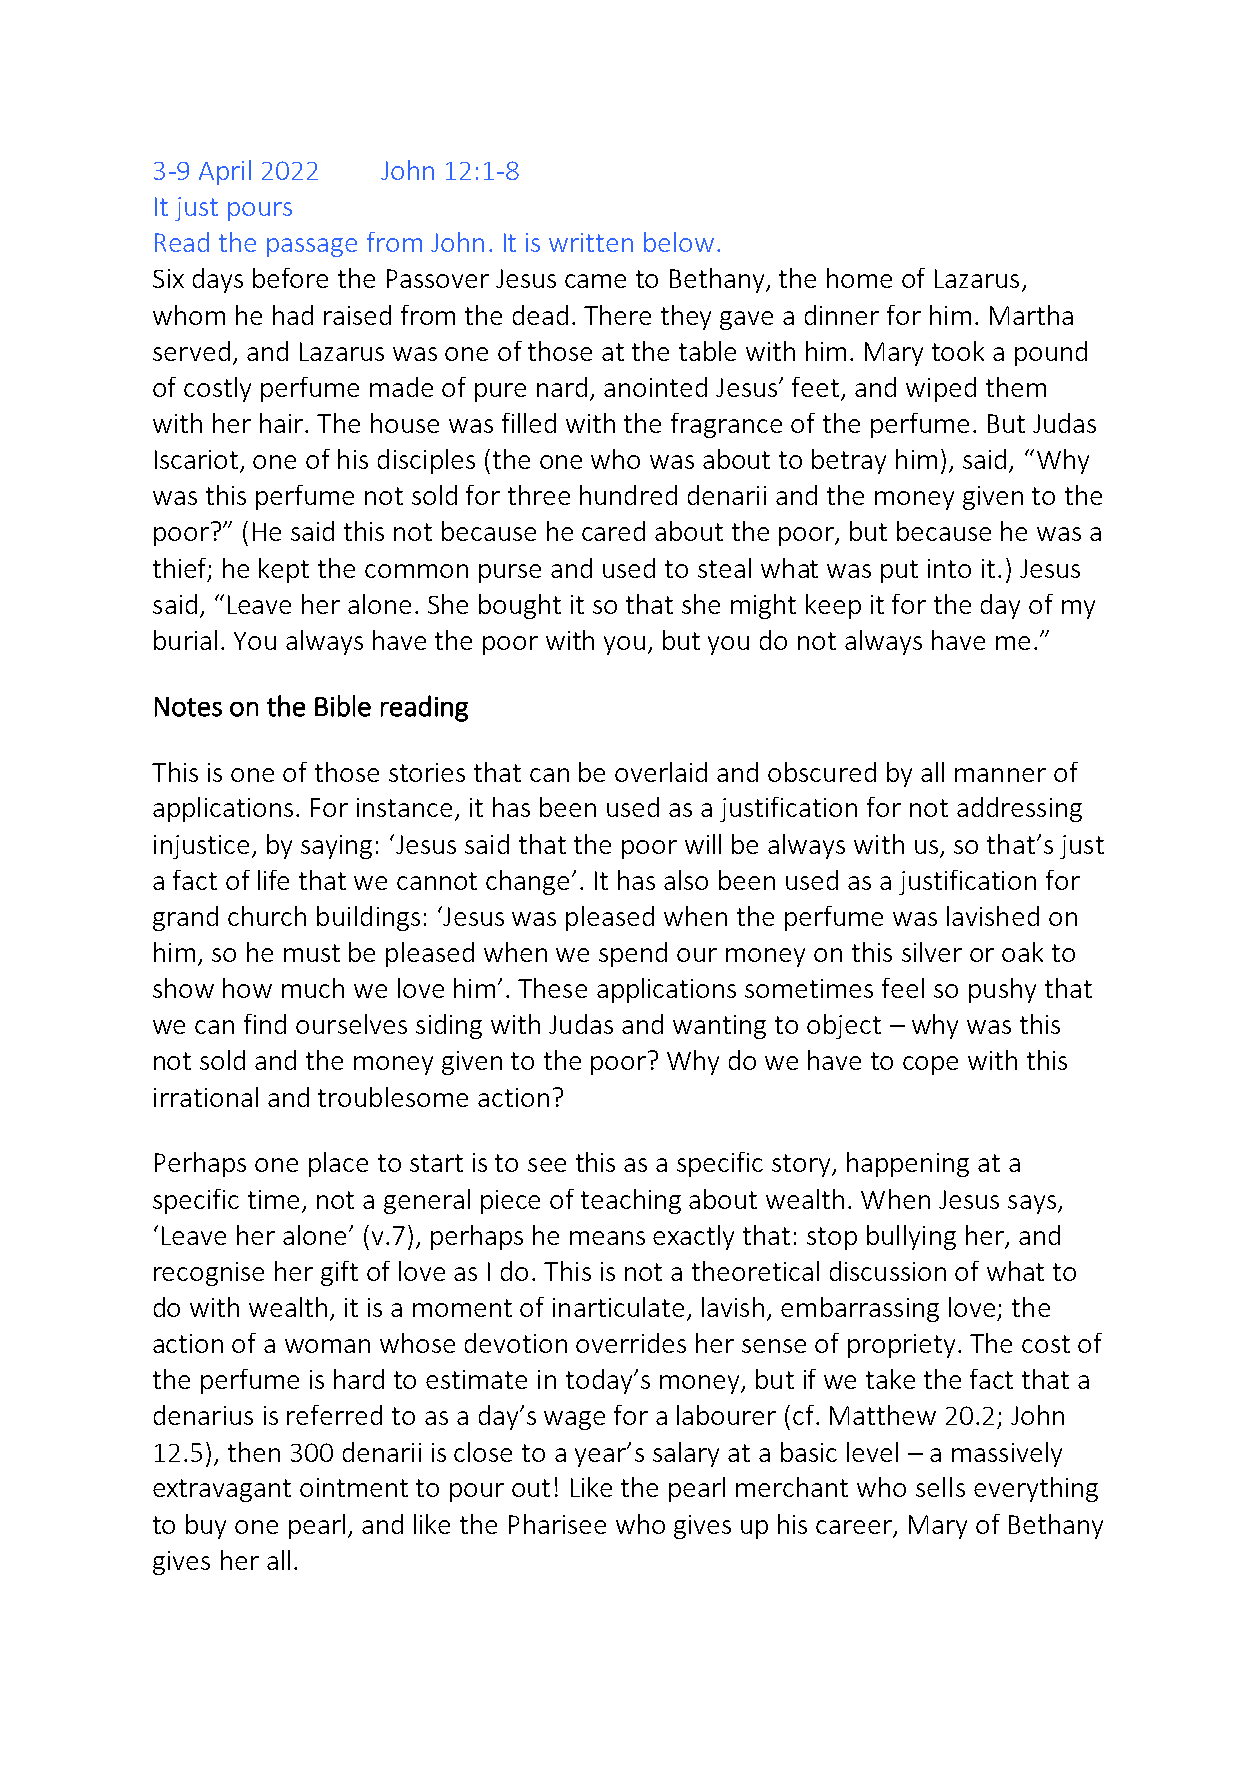  What do you see at coordinates (312, 247) in the screenshot?
I see `passage` at bounding box center [312, 247].
